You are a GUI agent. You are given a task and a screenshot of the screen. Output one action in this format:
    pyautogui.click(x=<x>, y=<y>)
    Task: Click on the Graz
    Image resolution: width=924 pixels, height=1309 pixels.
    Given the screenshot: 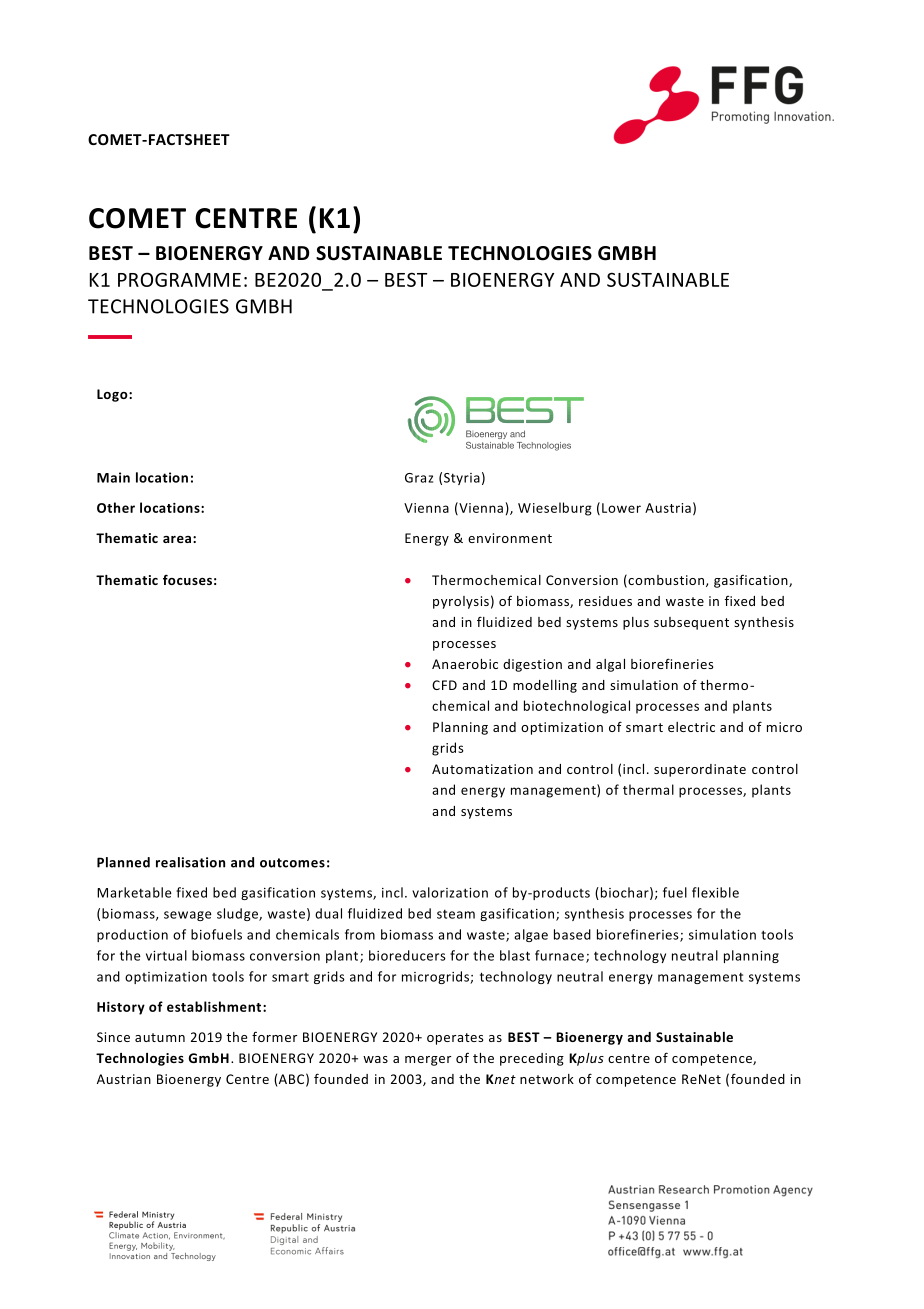 What is the action you would take?
    pyautogui.click(x=419, y=478)
